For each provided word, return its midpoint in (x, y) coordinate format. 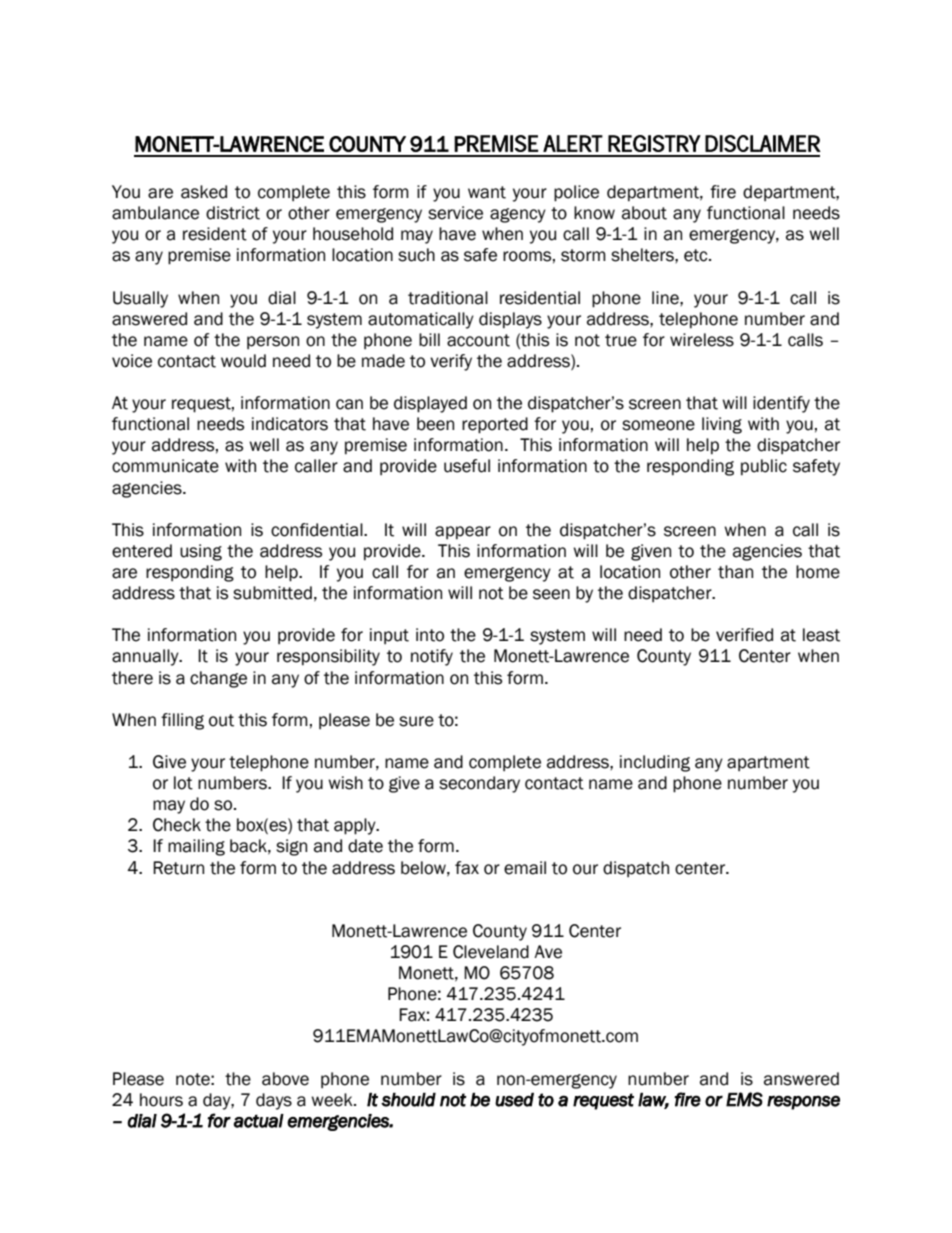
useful (467, 466)
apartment (768, 763)
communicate (165, 466)
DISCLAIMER (763, 143)
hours (161, 1100)
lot (183, 783)
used (514, 1100)
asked (204, 192)
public (764, 467)
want (487, 192)
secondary (479, 784)
